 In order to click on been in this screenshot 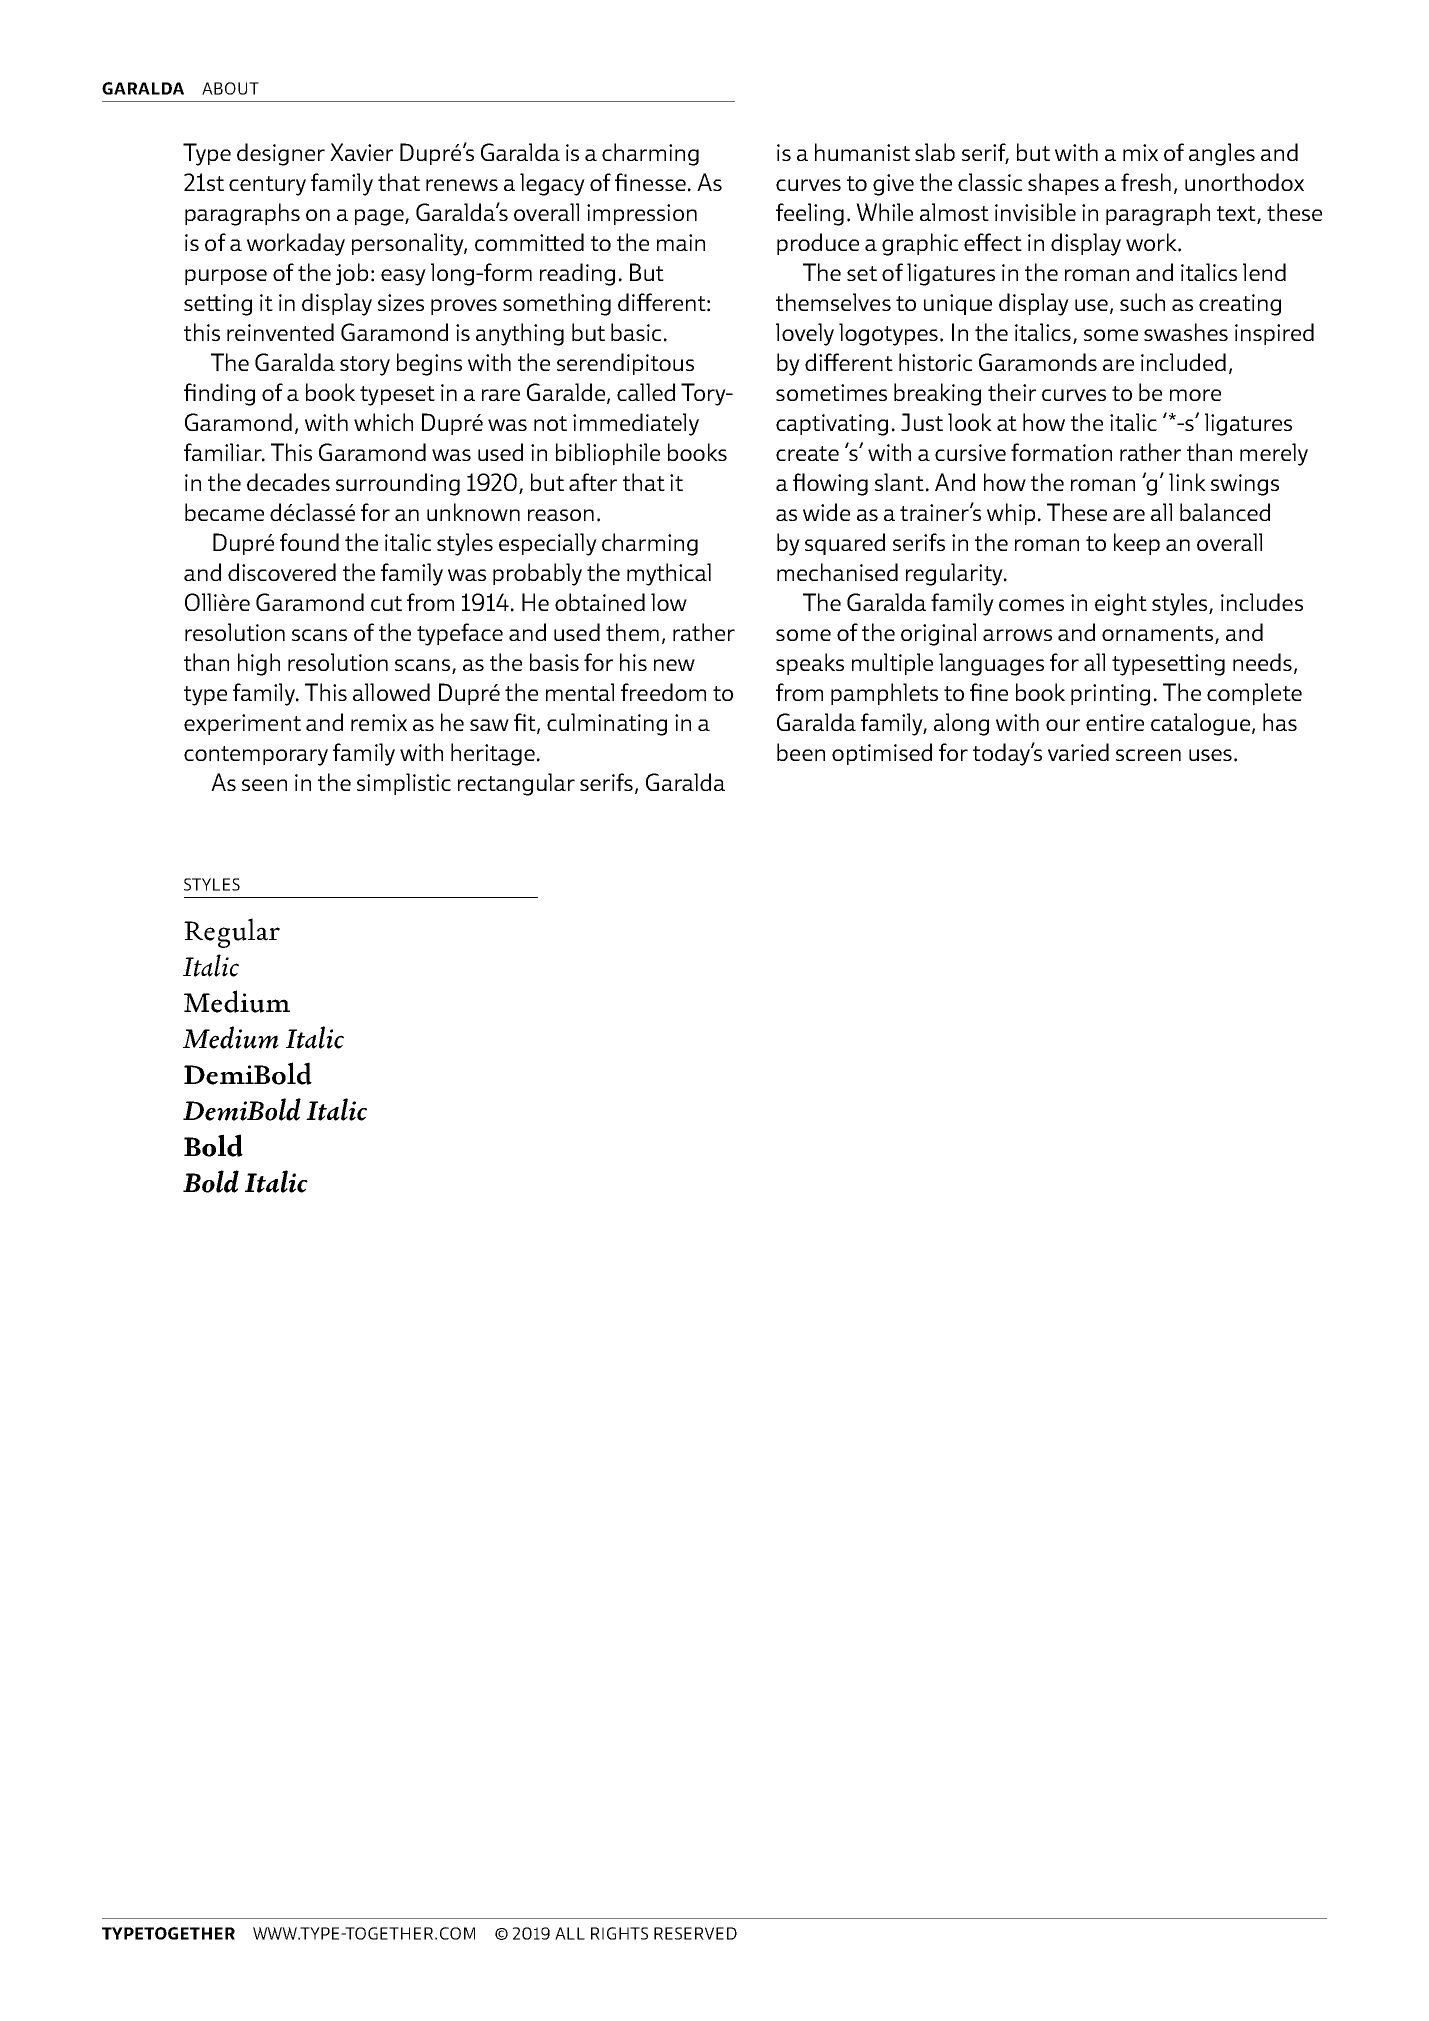, I will do `click(801, 752)`.
